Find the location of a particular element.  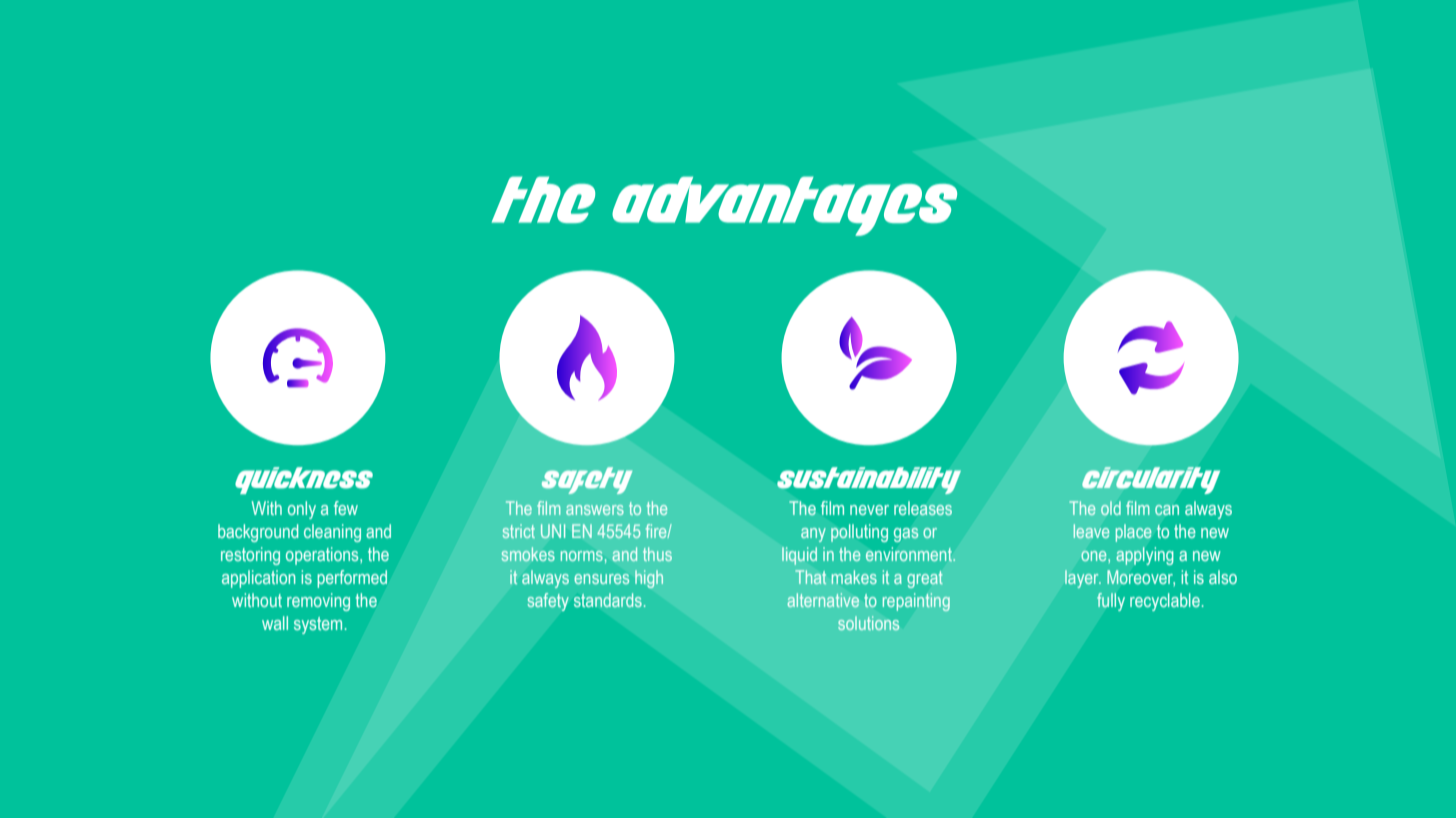

advantages is located at coordinates (784, 206).
